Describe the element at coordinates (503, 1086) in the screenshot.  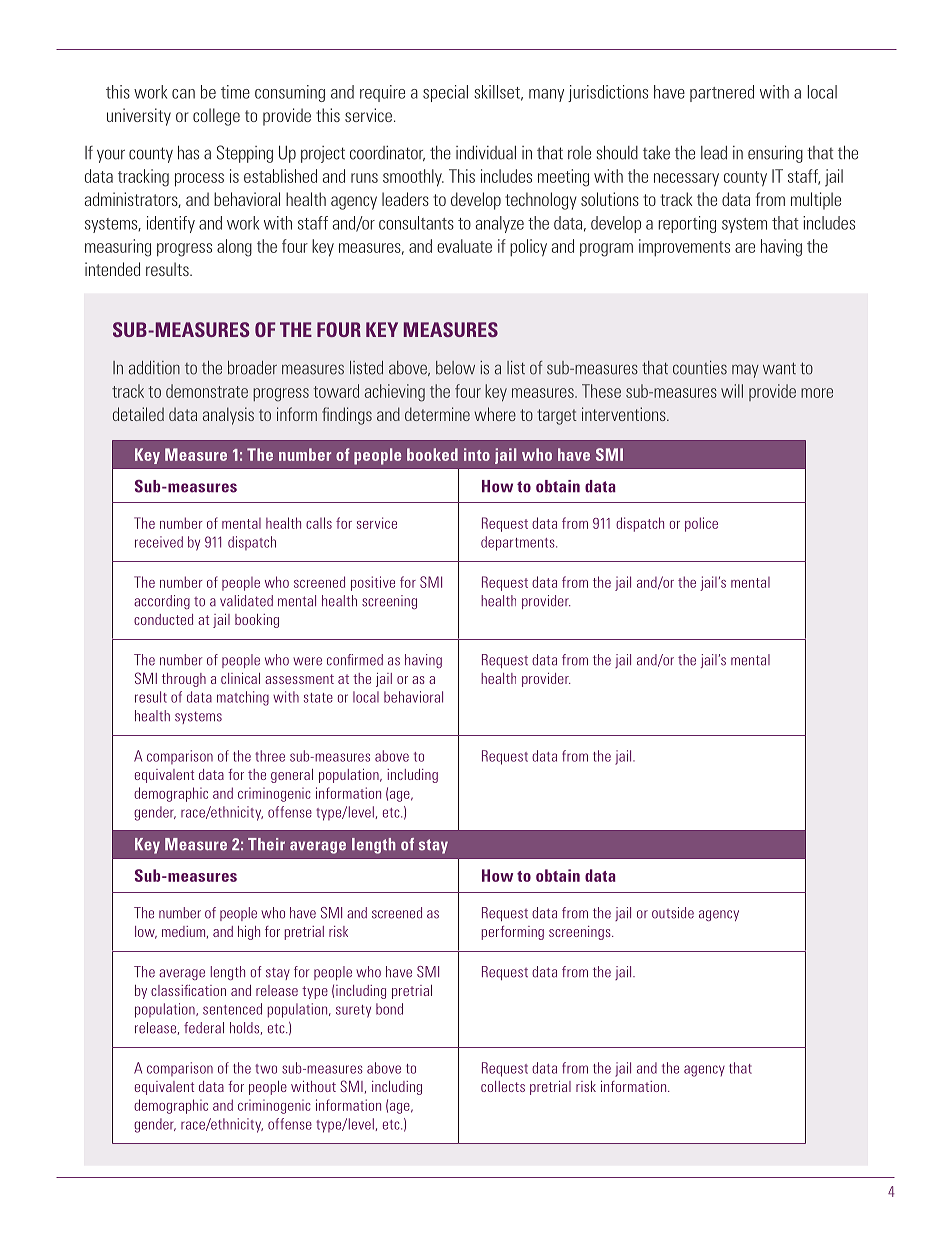
I see `collects` at that location.
